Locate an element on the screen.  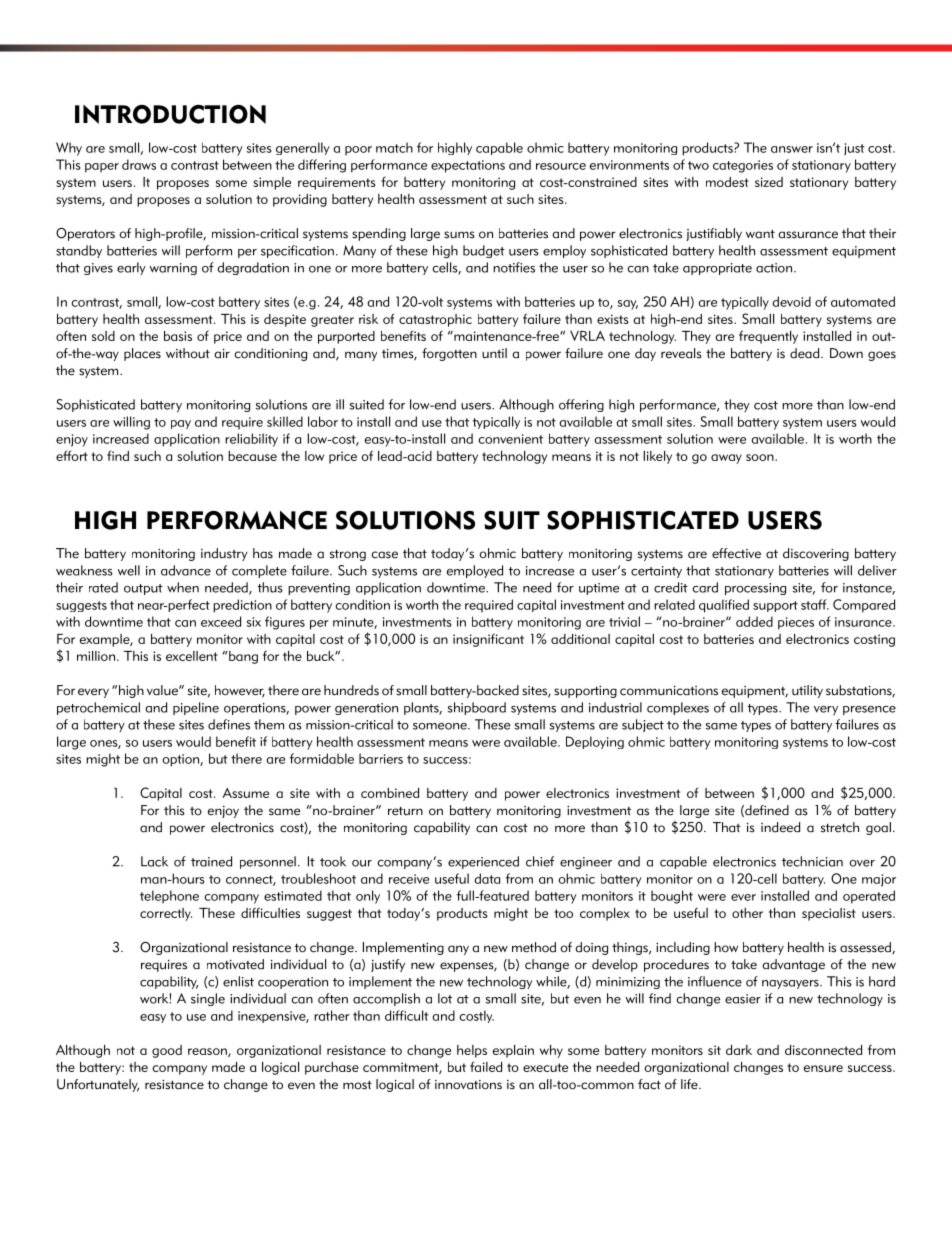
when is located at coordinates (183, 587).
